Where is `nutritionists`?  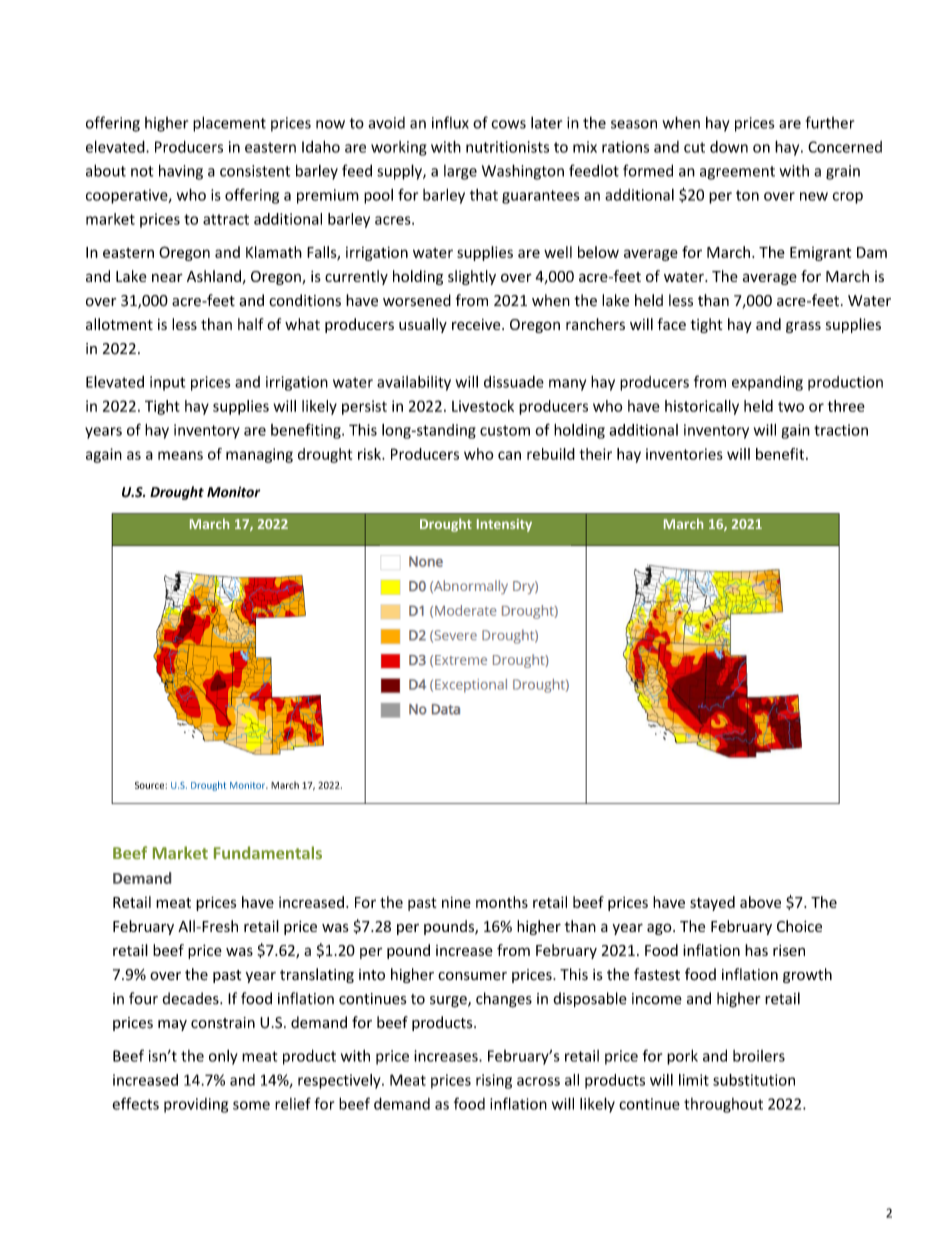 nutritionists is located at coordinates (507, 147).
